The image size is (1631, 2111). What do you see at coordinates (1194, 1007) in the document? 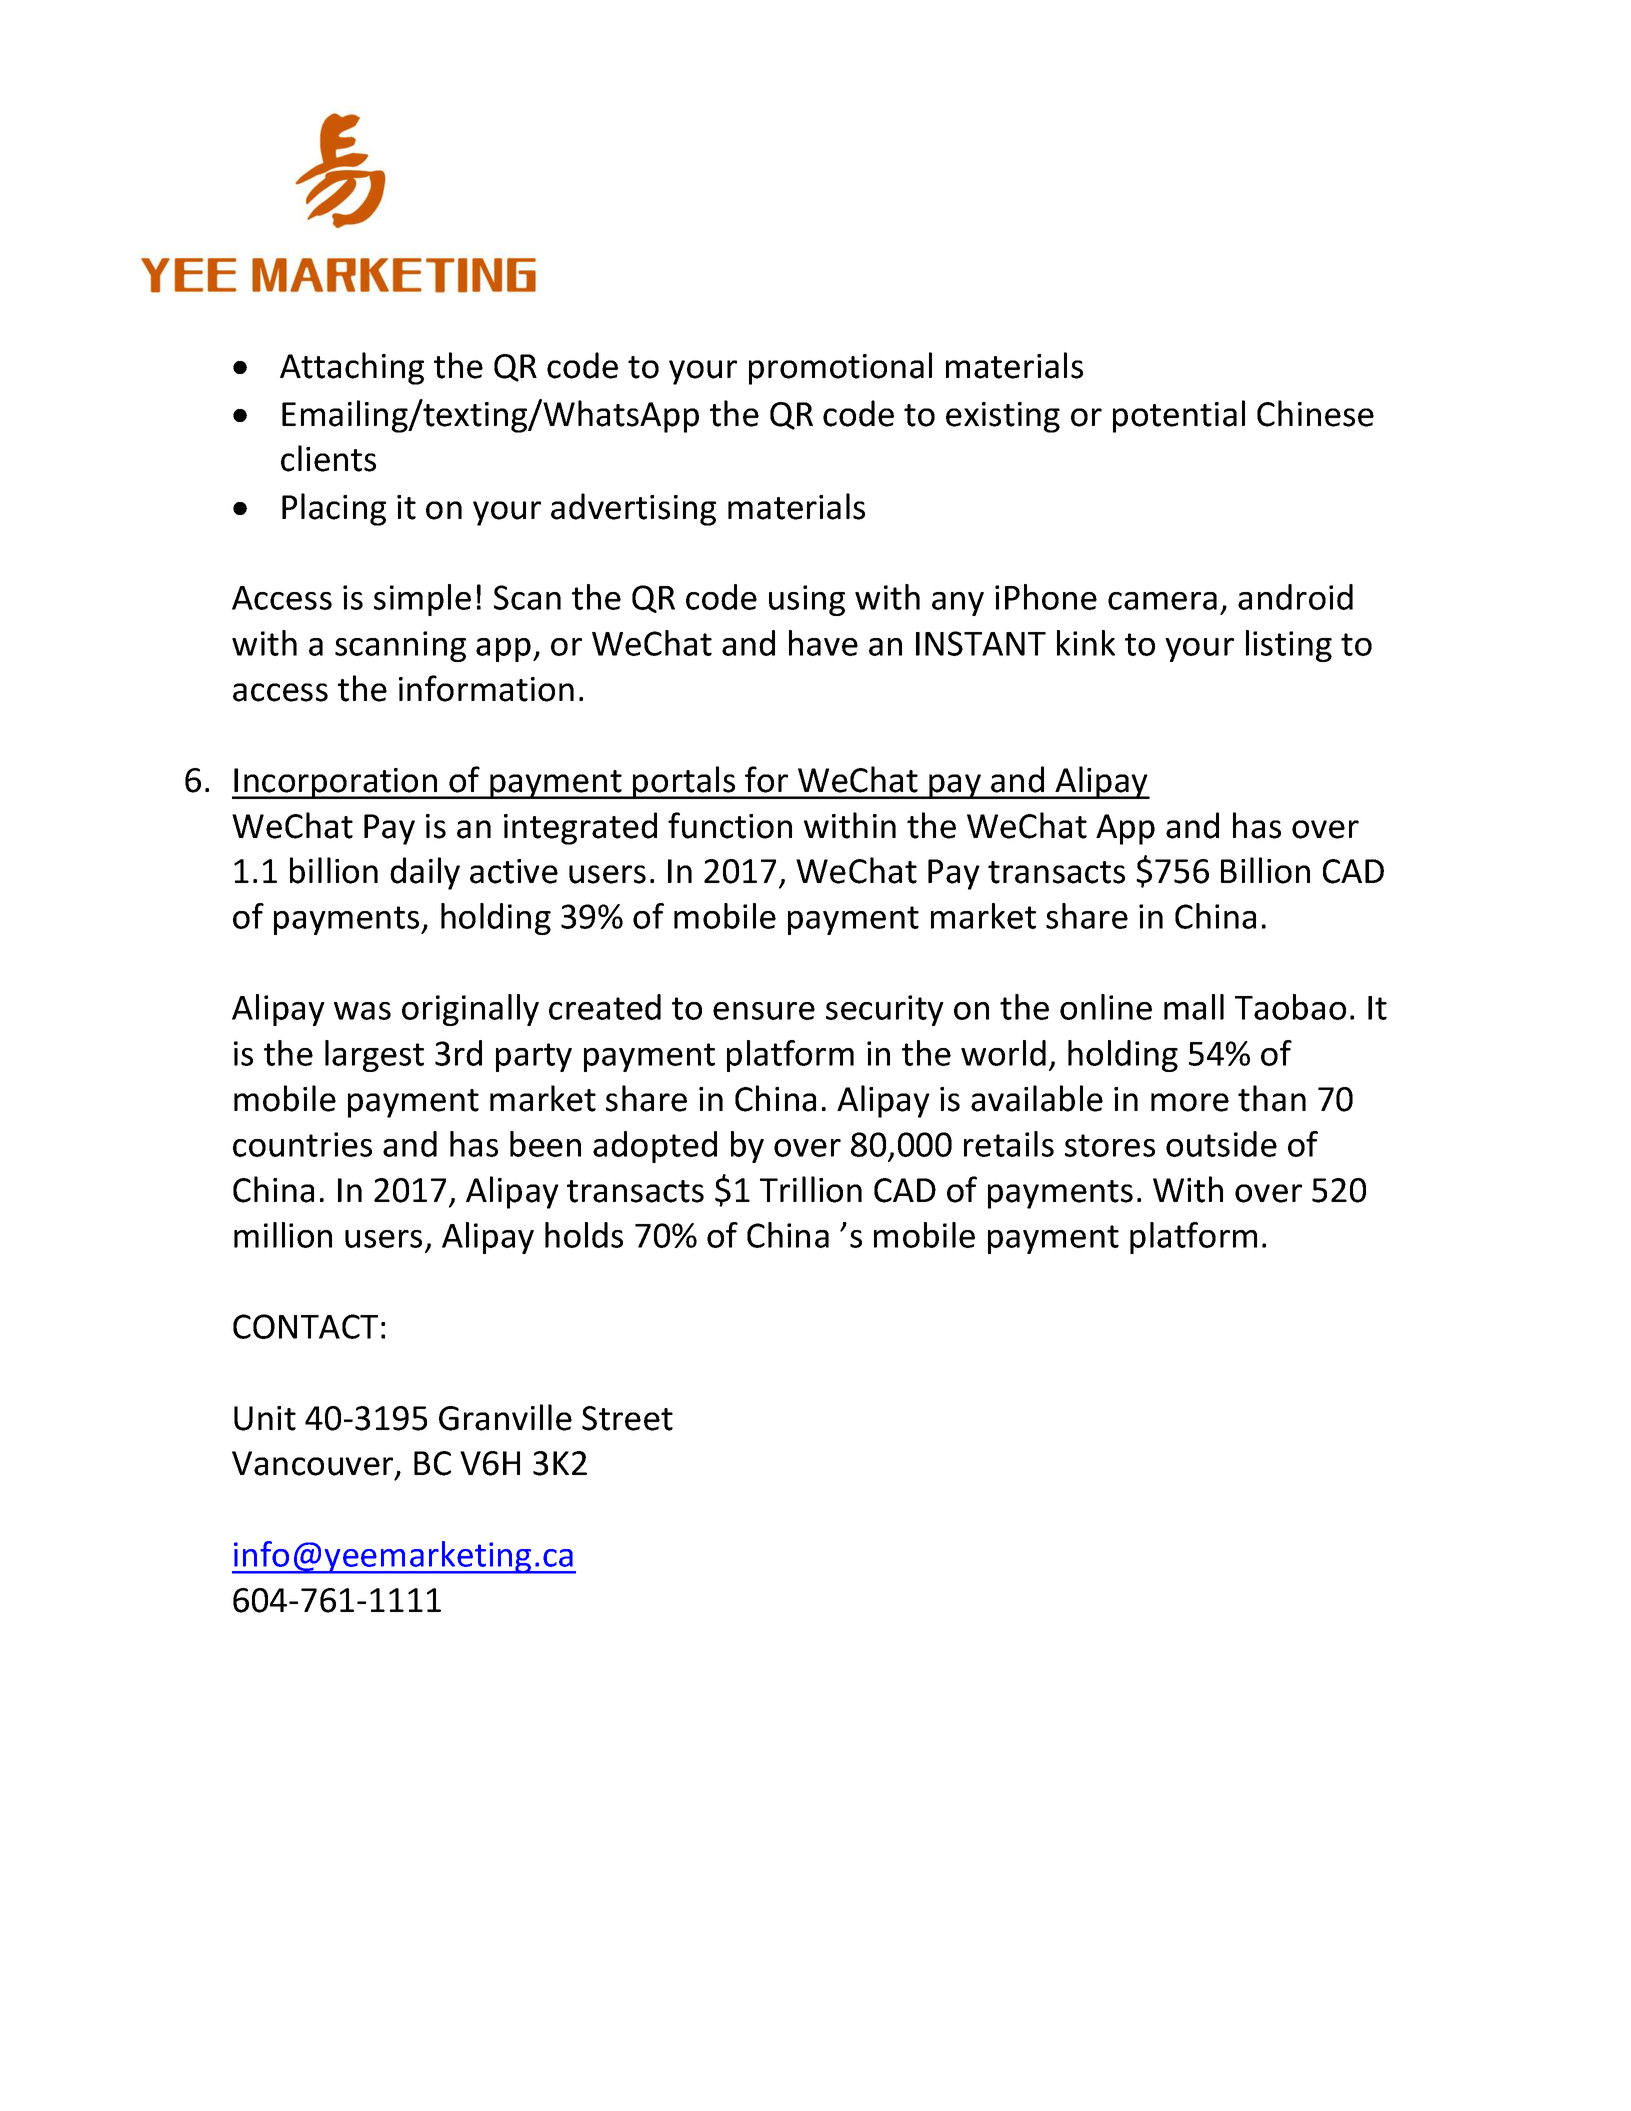
I see `mall` at bounding box center [1194, 1007].
